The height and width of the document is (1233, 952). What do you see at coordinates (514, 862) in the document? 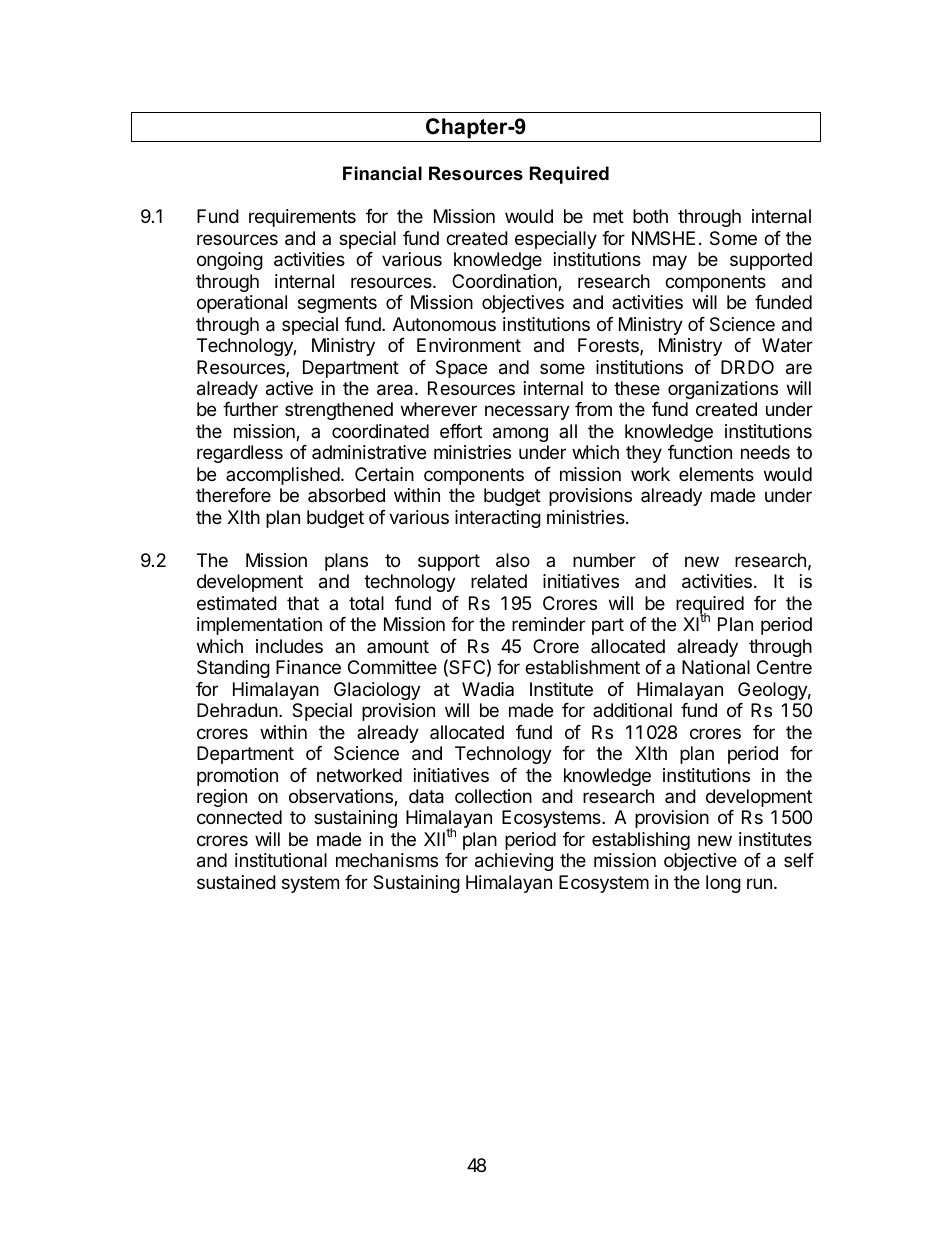
I see `achieving` at bounding box center [514, 862].
